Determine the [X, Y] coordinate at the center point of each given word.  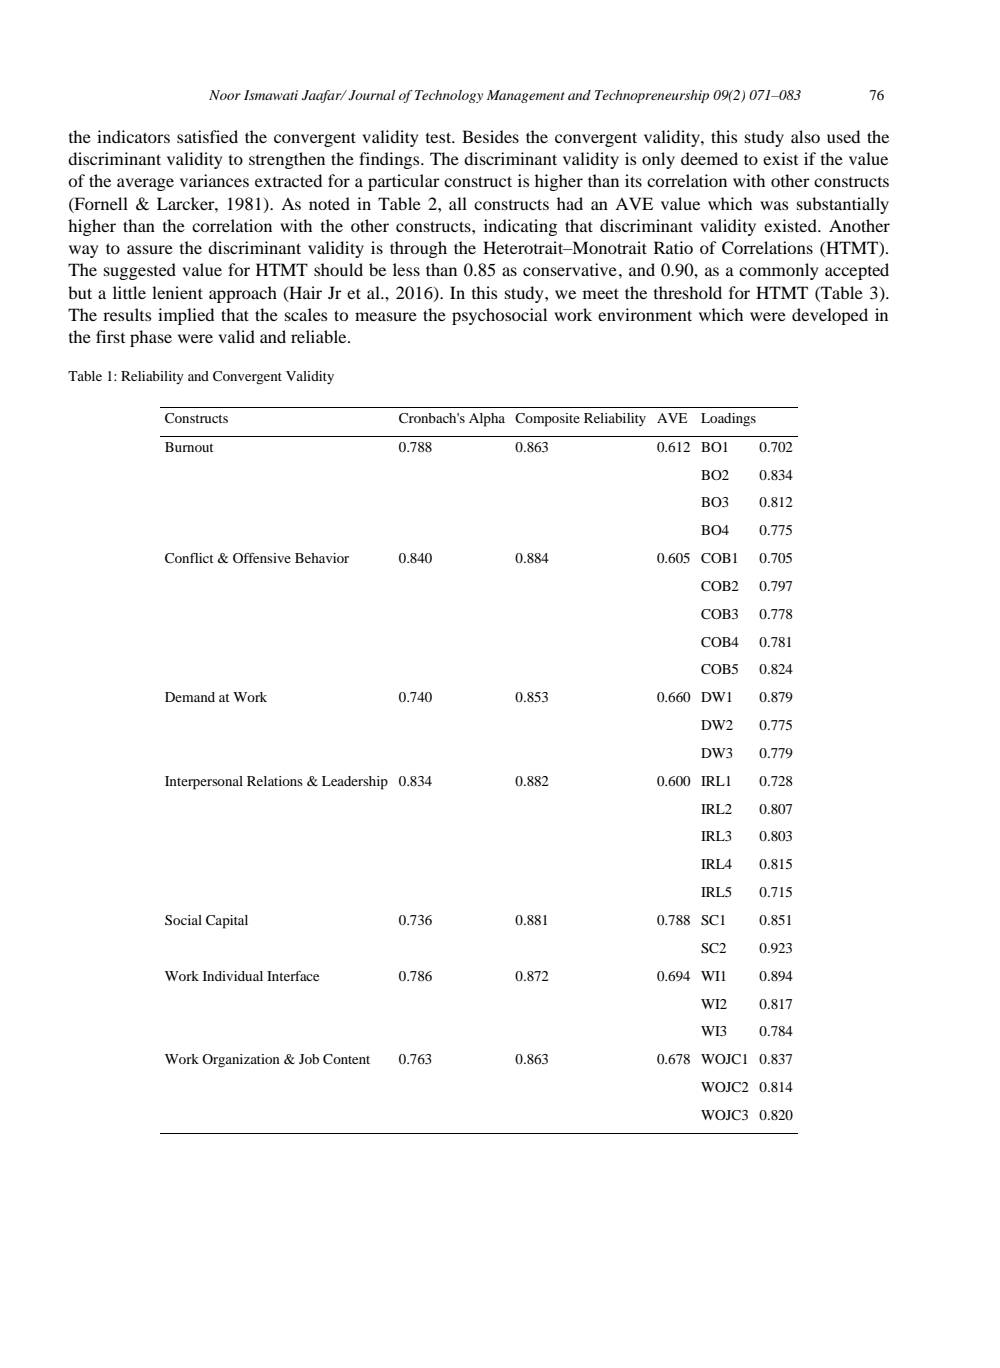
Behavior [322, 558]
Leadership [355, 783]
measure [386, 316]
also [805, 136]
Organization [241, 1061]
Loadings [728, 420]
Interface [293, 976]
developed [830, 316]
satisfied [207, 136]
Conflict [189, 558]
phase [151, 338]
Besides [490, 136]
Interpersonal [204, 783]
